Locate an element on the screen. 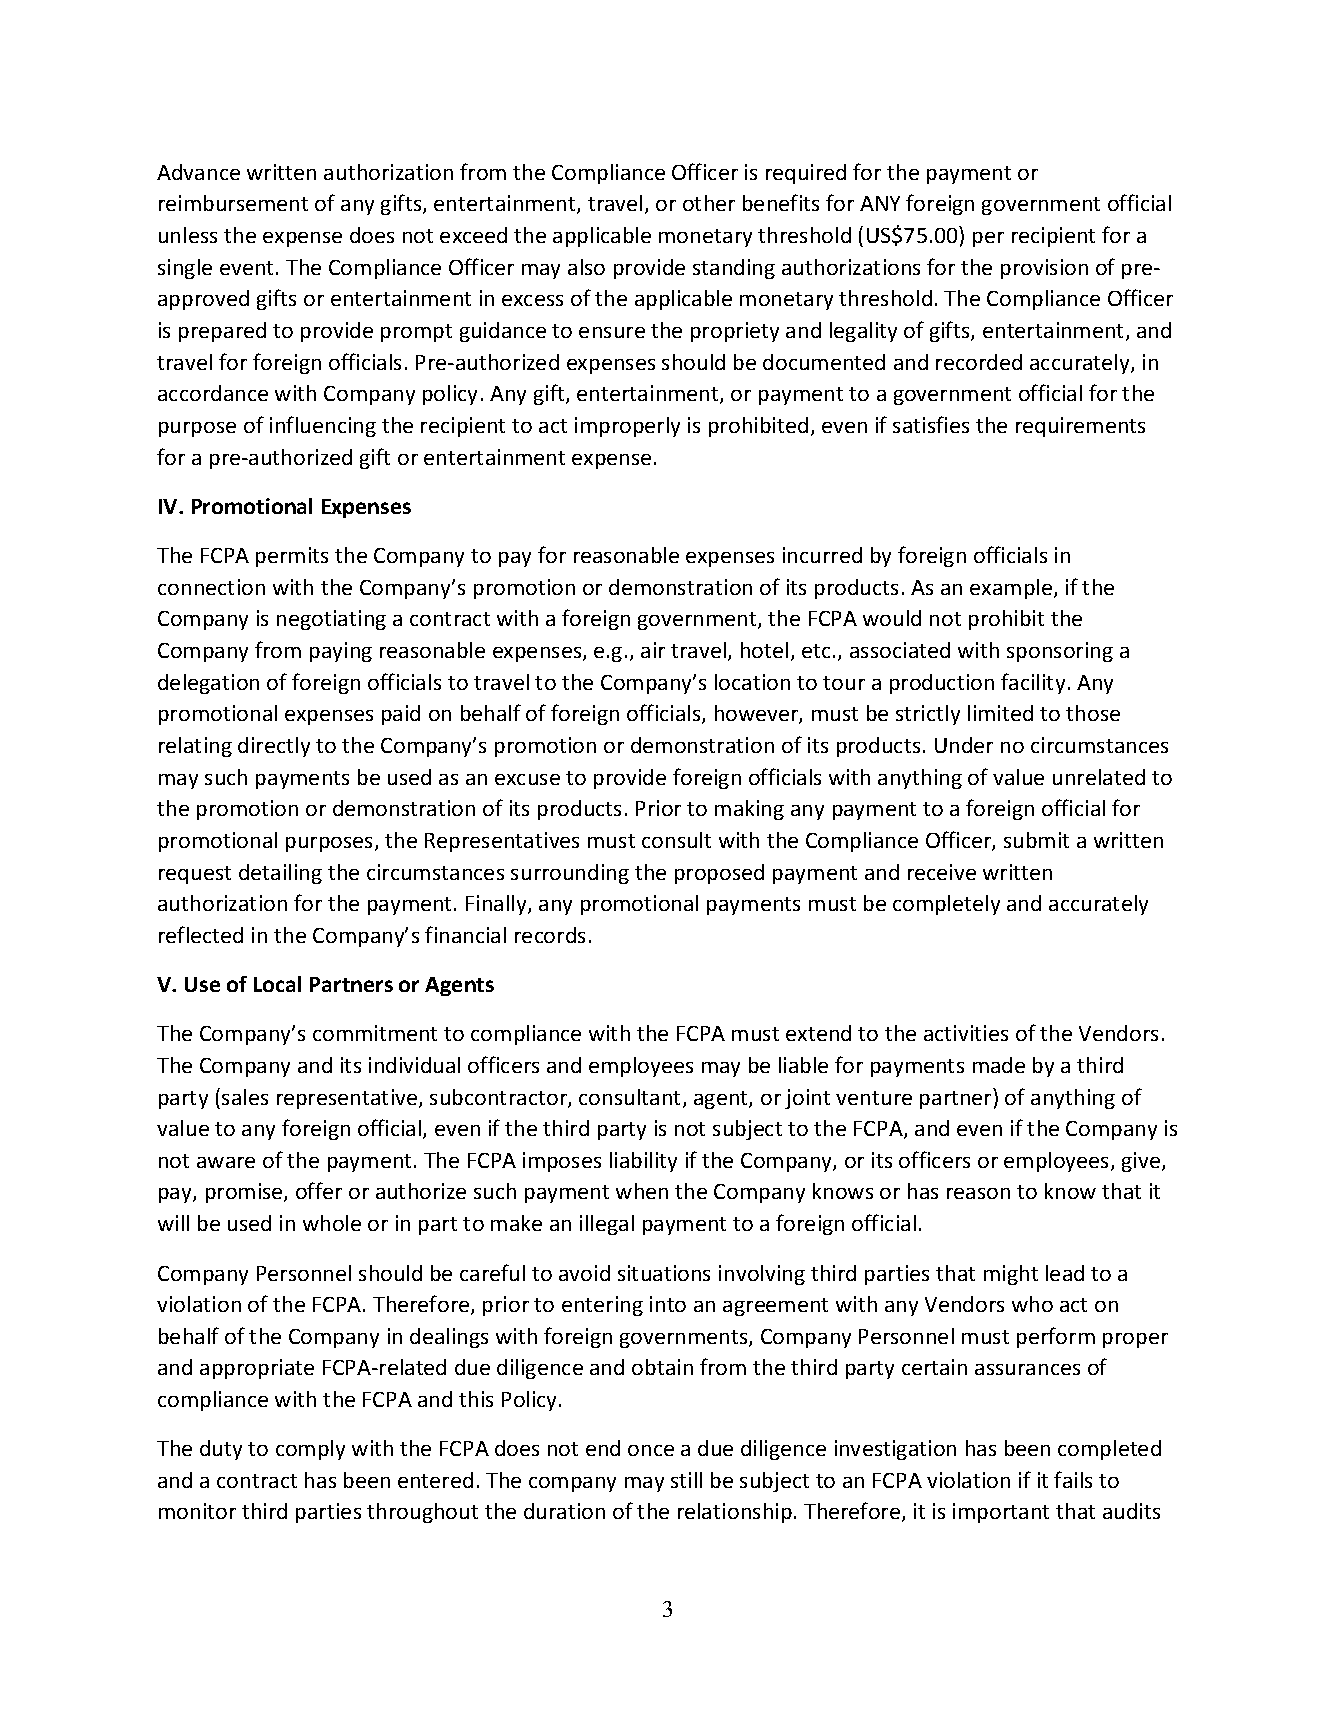 This screenshot has width=1338, height=1731. detailing is located at coordinates (280, 874).
